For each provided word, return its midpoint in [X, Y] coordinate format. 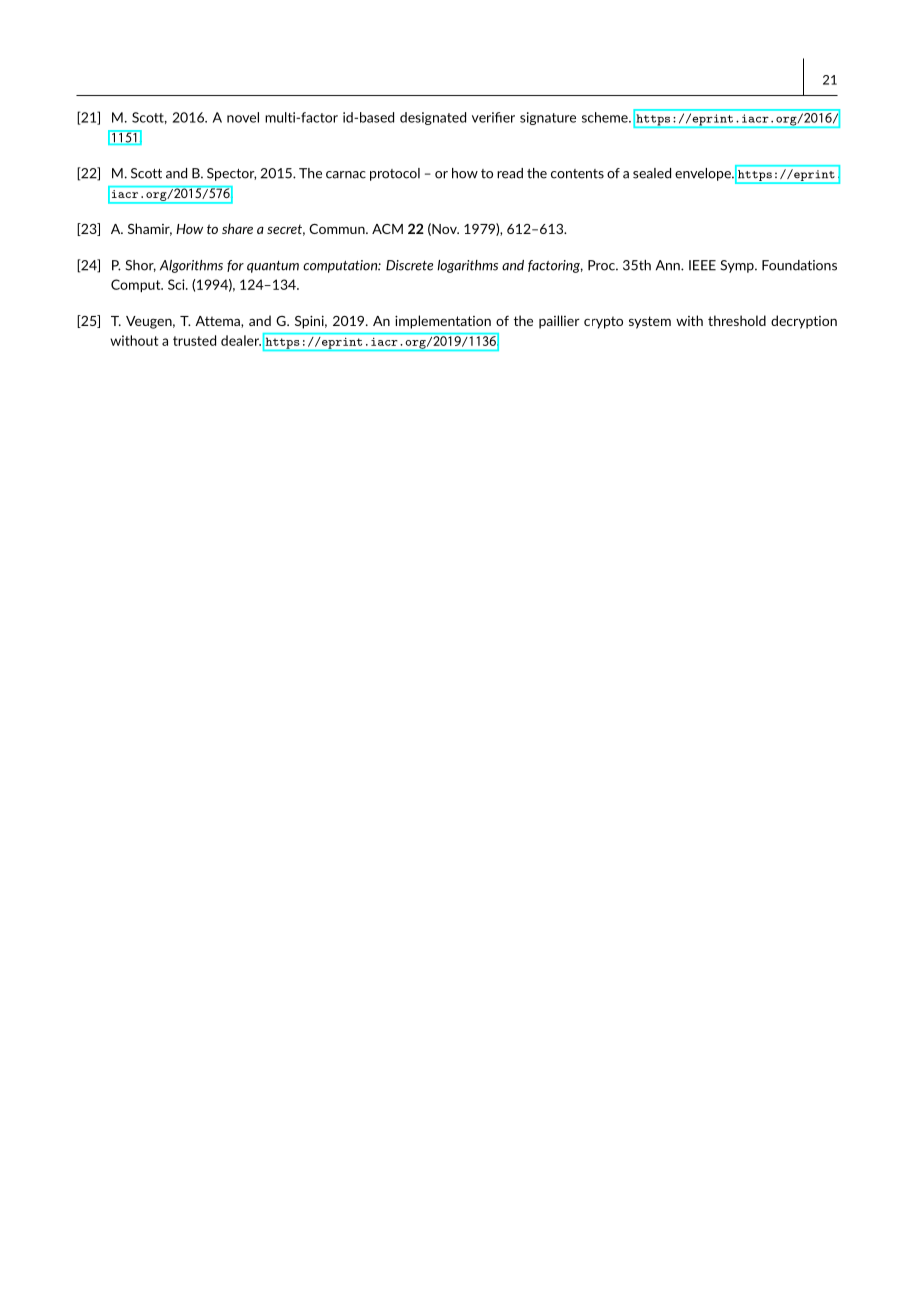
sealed [652, 173]
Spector [231, 174]
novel [243, 117]
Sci [177, 284]
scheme [606, 117]
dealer [241, 340]
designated [433, 118]
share [237, 228]
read [510, 173]
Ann [669, 265]
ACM [387, 229]
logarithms [467, 266]
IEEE [702, 265]
